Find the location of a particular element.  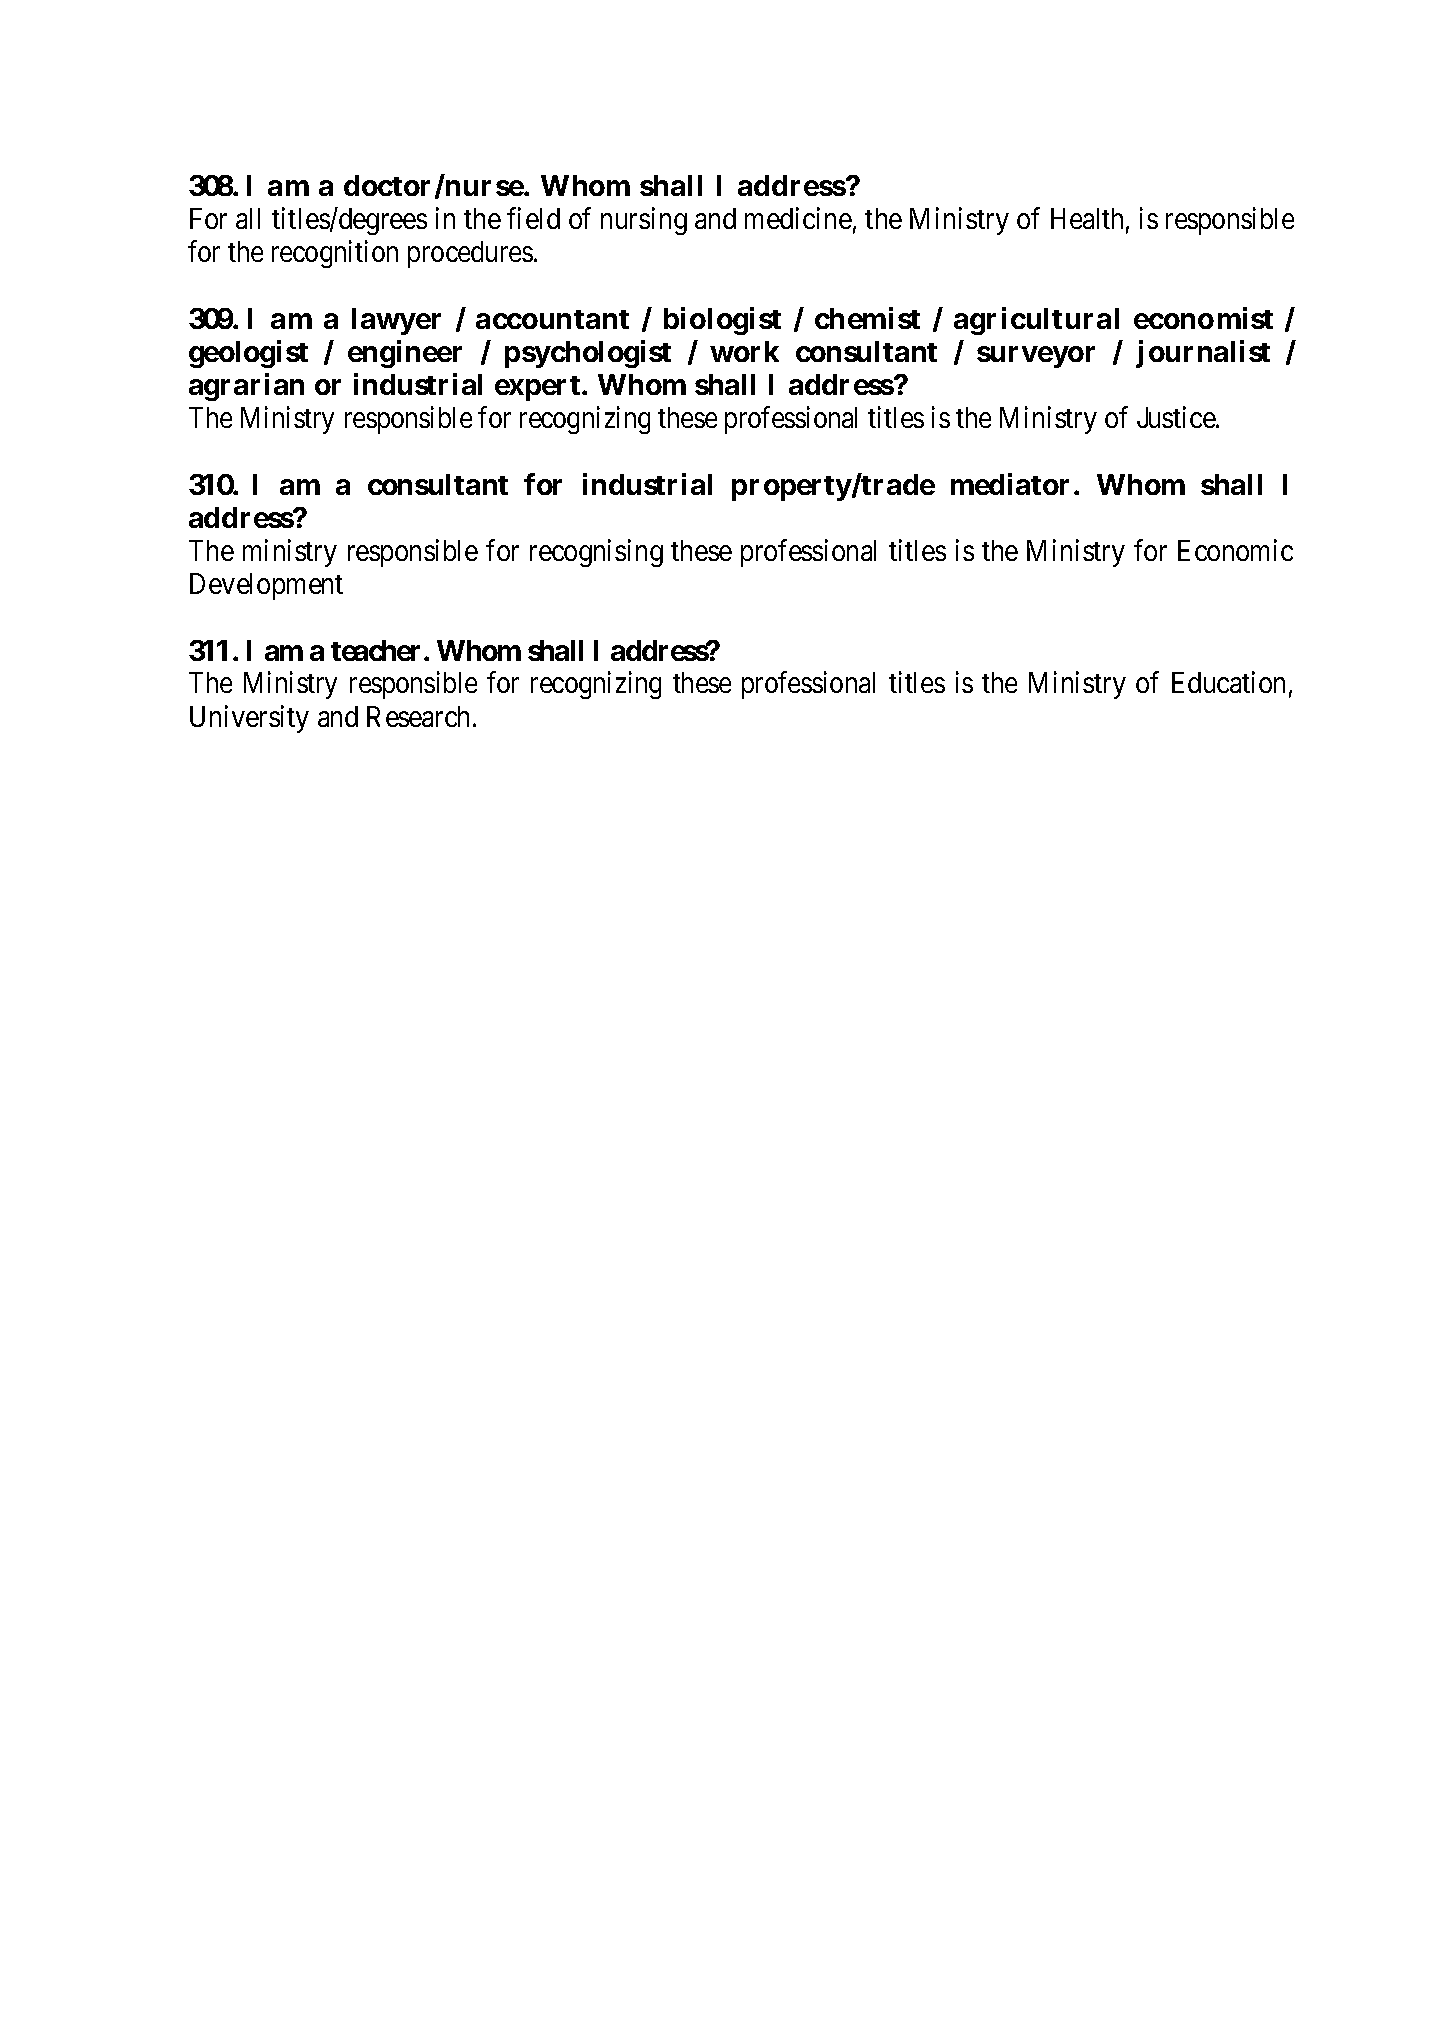

agrarian is located at coordinates (246, 387).
